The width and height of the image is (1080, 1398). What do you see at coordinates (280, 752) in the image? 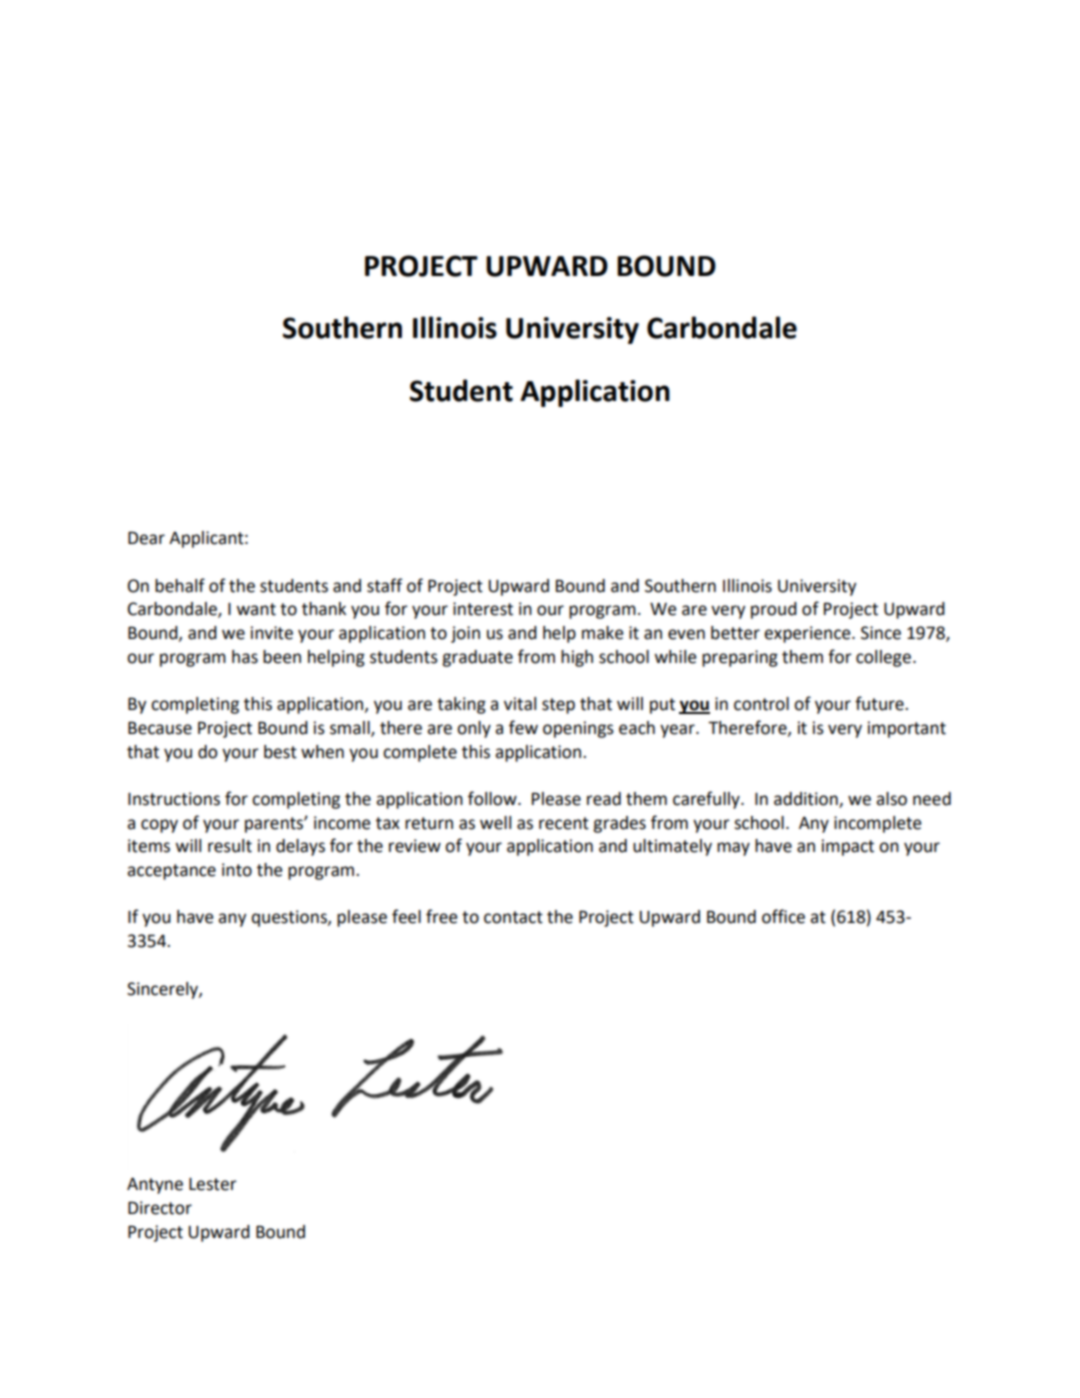
I see `best` at bounding box center [280, 752].
